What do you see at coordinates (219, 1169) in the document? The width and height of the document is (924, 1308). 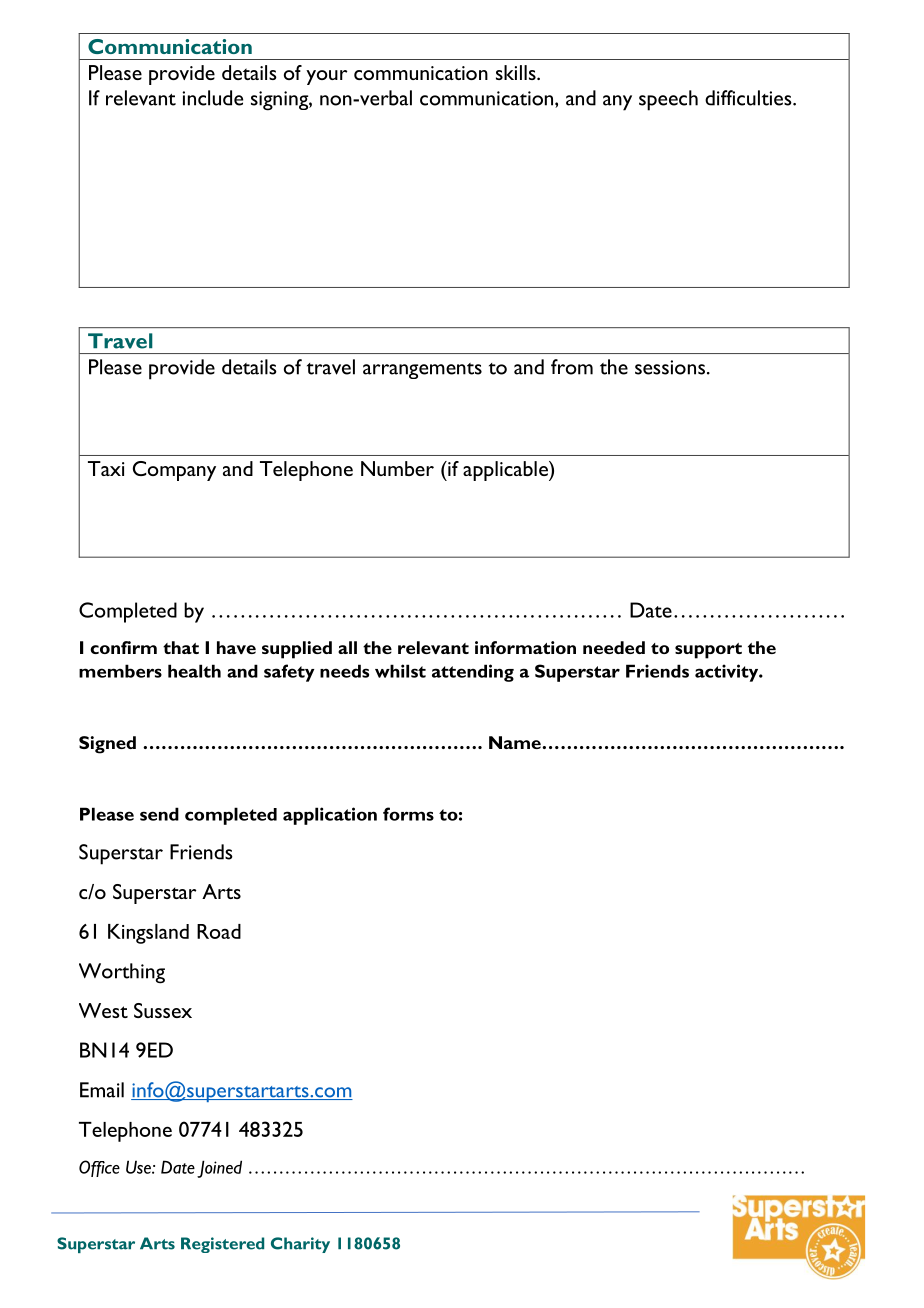 I see `Joined` at bounding box center [219, 1169].
